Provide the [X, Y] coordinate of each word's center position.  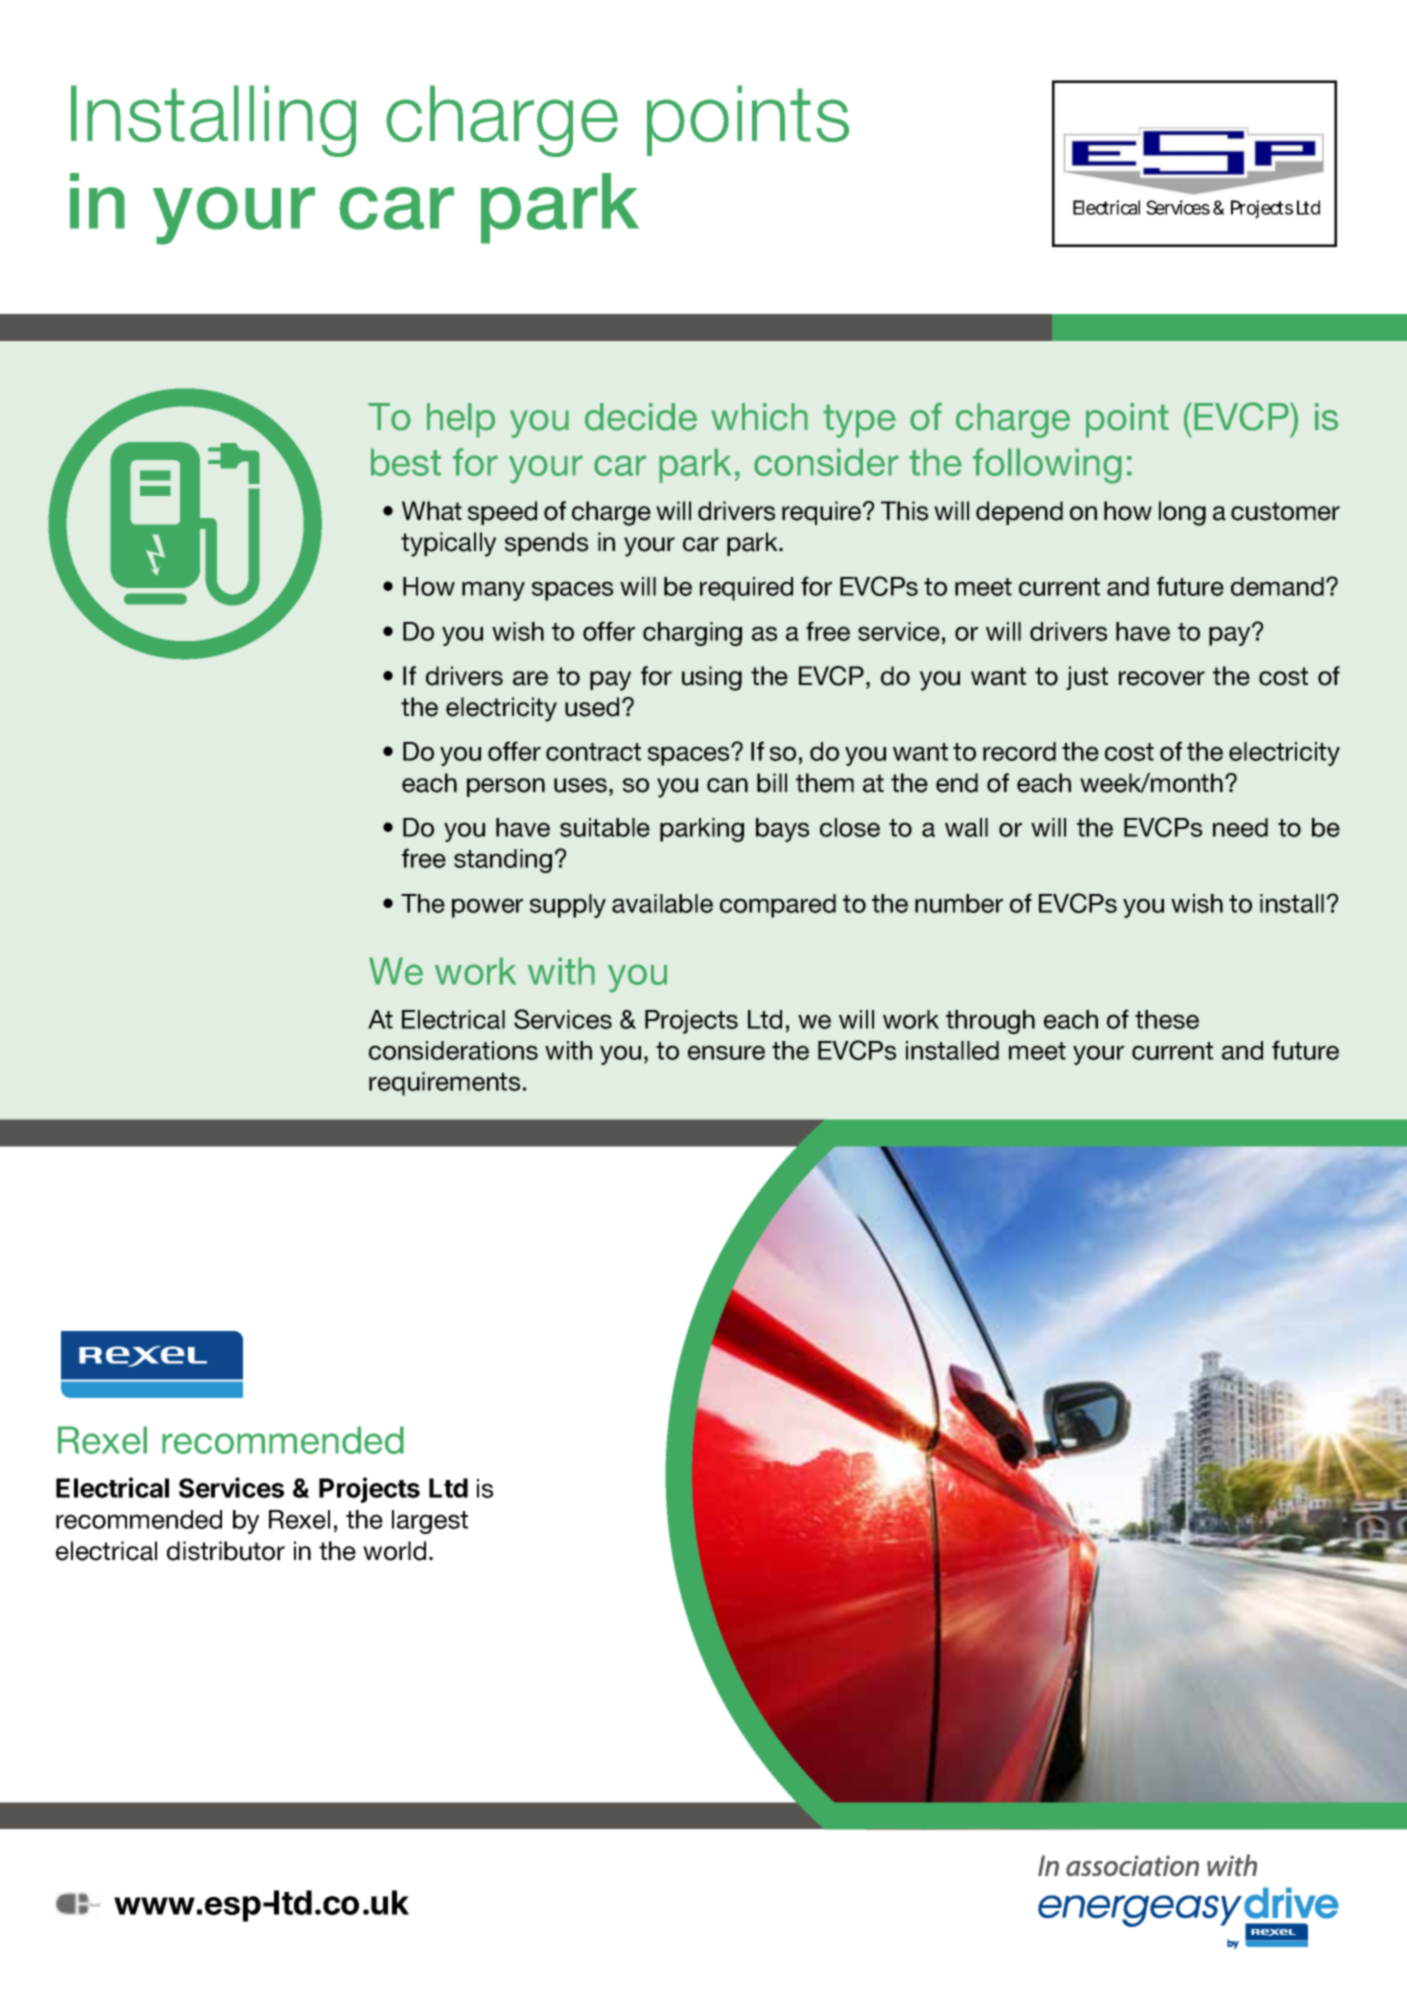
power [487, 908]
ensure [726, 1052]
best [406, 462]
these [1167, 1019]
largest [430, 1522]
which [759, 417]
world [394, 1551]
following [1047, 466]
